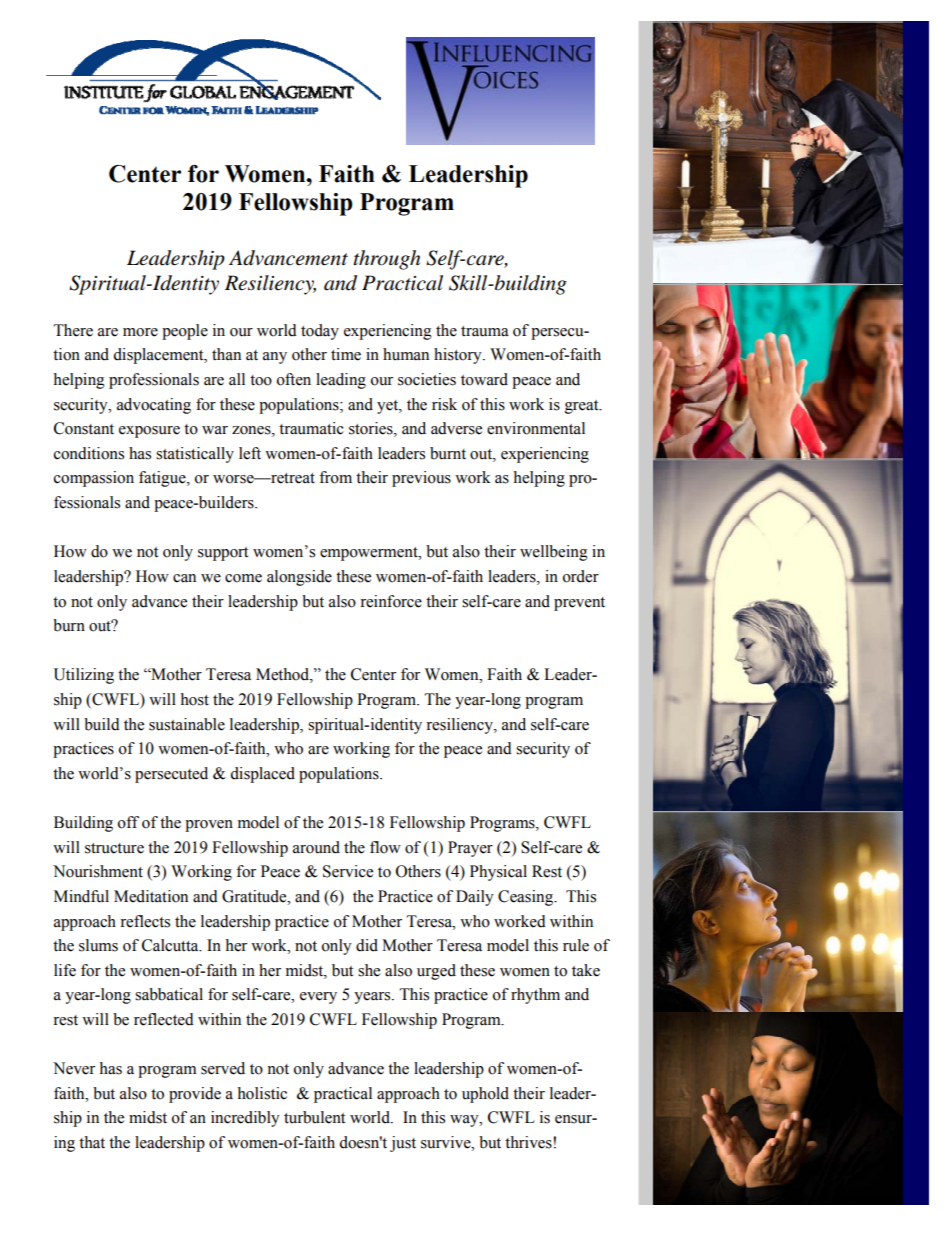  What do you see at coordinates (114, 848) in the screenshot?
I see `structure` at bounding box center [114, 848].
